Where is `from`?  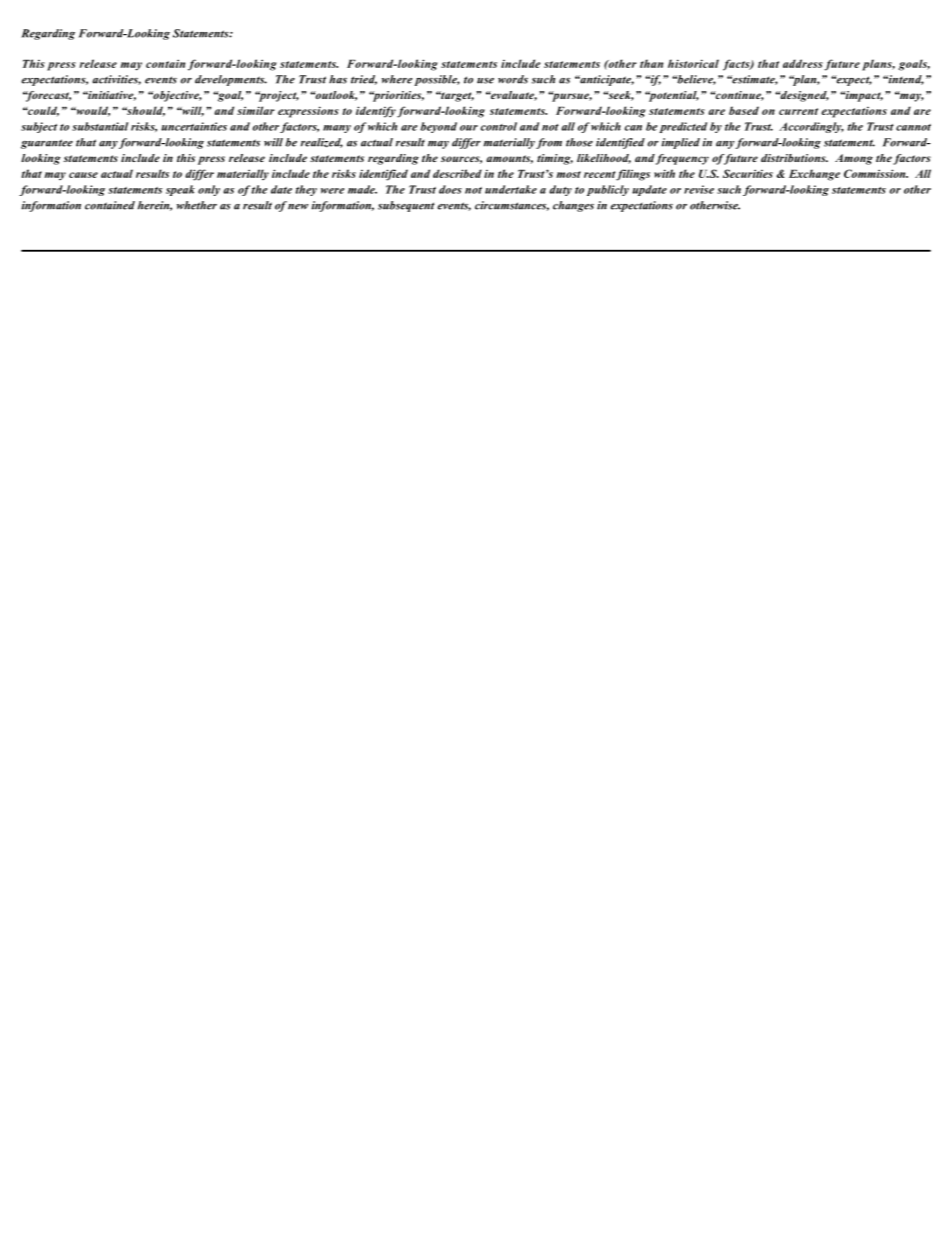 from is located at coordinates (549, 143).
